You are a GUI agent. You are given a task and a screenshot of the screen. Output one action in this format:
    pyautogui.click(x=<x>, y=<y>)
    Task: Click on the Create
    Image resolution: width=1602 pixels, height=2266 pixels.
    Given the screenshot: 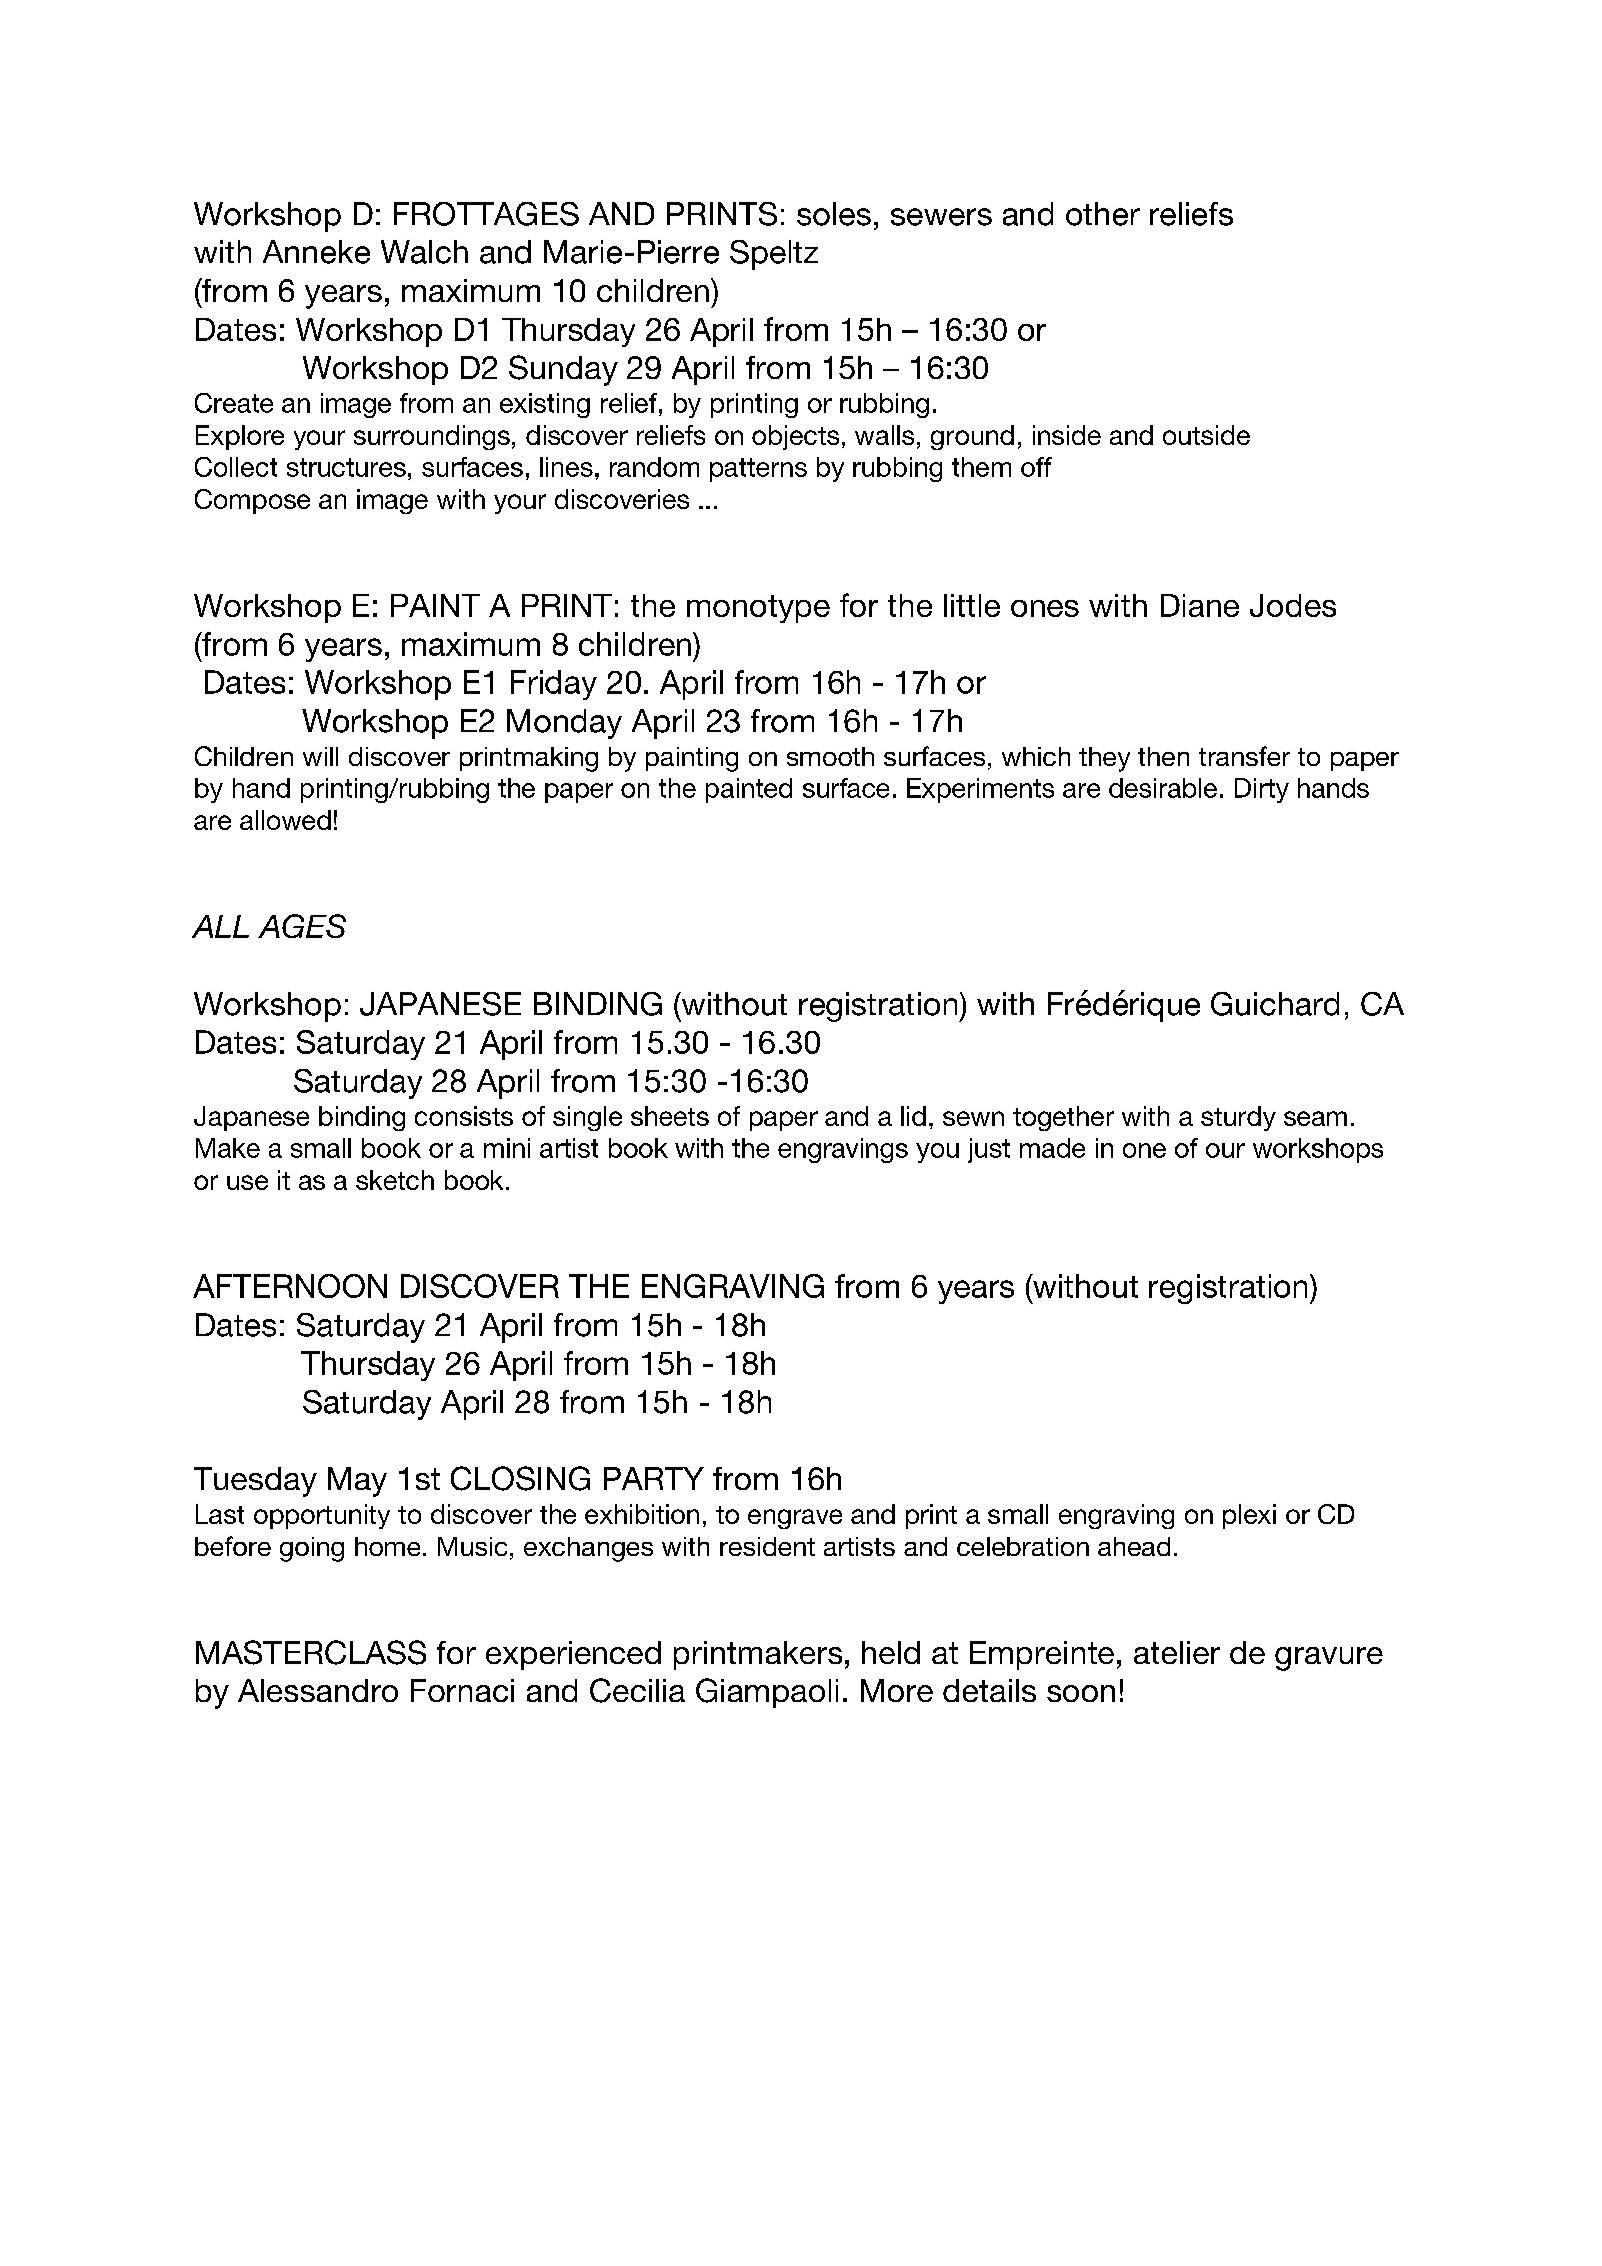 What is the action you would take?
    pyautogui.click(x=234, y=403)
